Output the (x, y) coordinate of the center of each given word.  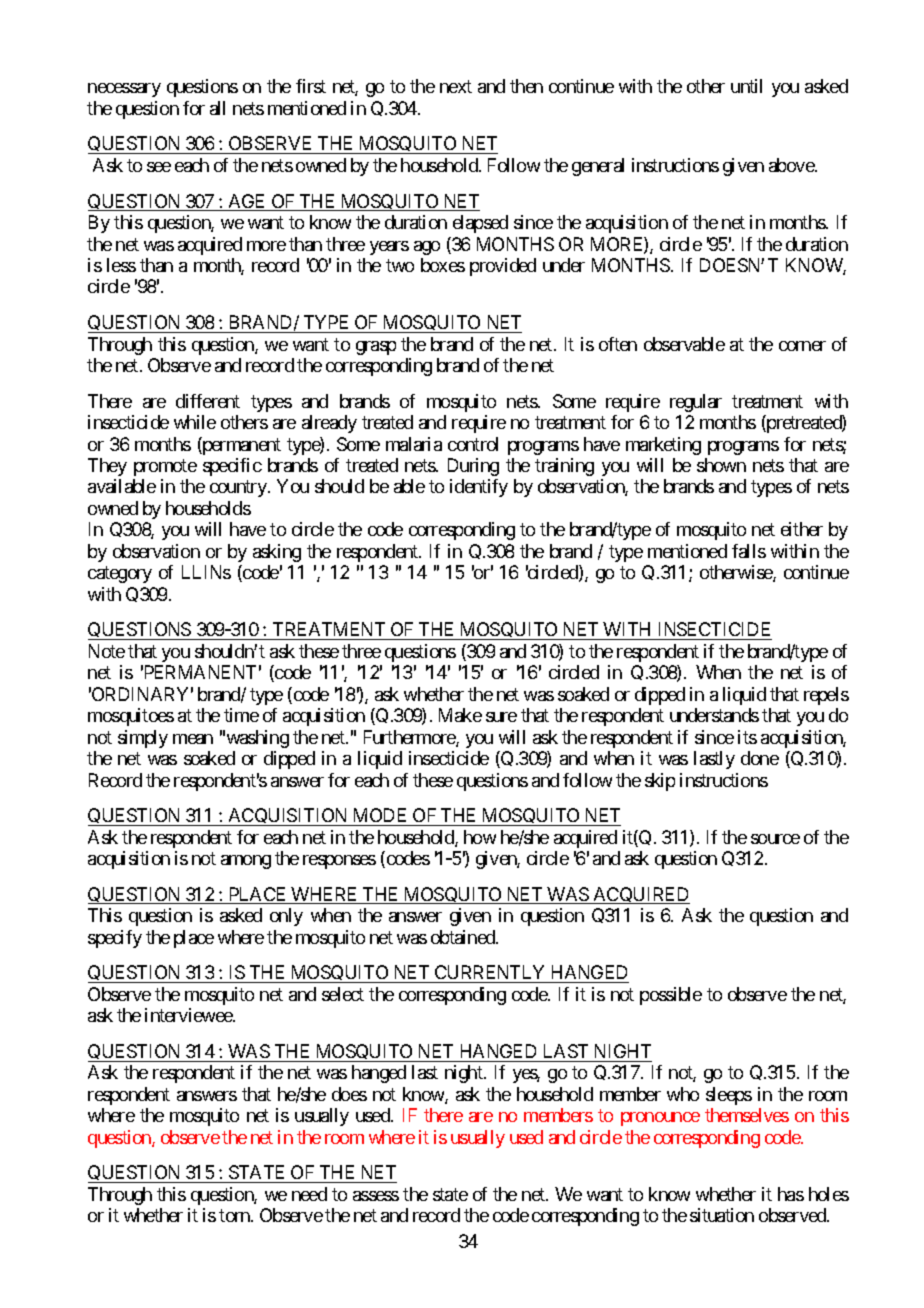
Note (107, 651)
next (456, 87)
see (159, 167)
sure (501, 717)
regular (696, 403)
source (775, 839)
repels (826, 696)
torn (235, 1216)
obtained (464, 937)
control (473, 444)
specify (115, 939)
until (746, 86)
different (208, 401)
